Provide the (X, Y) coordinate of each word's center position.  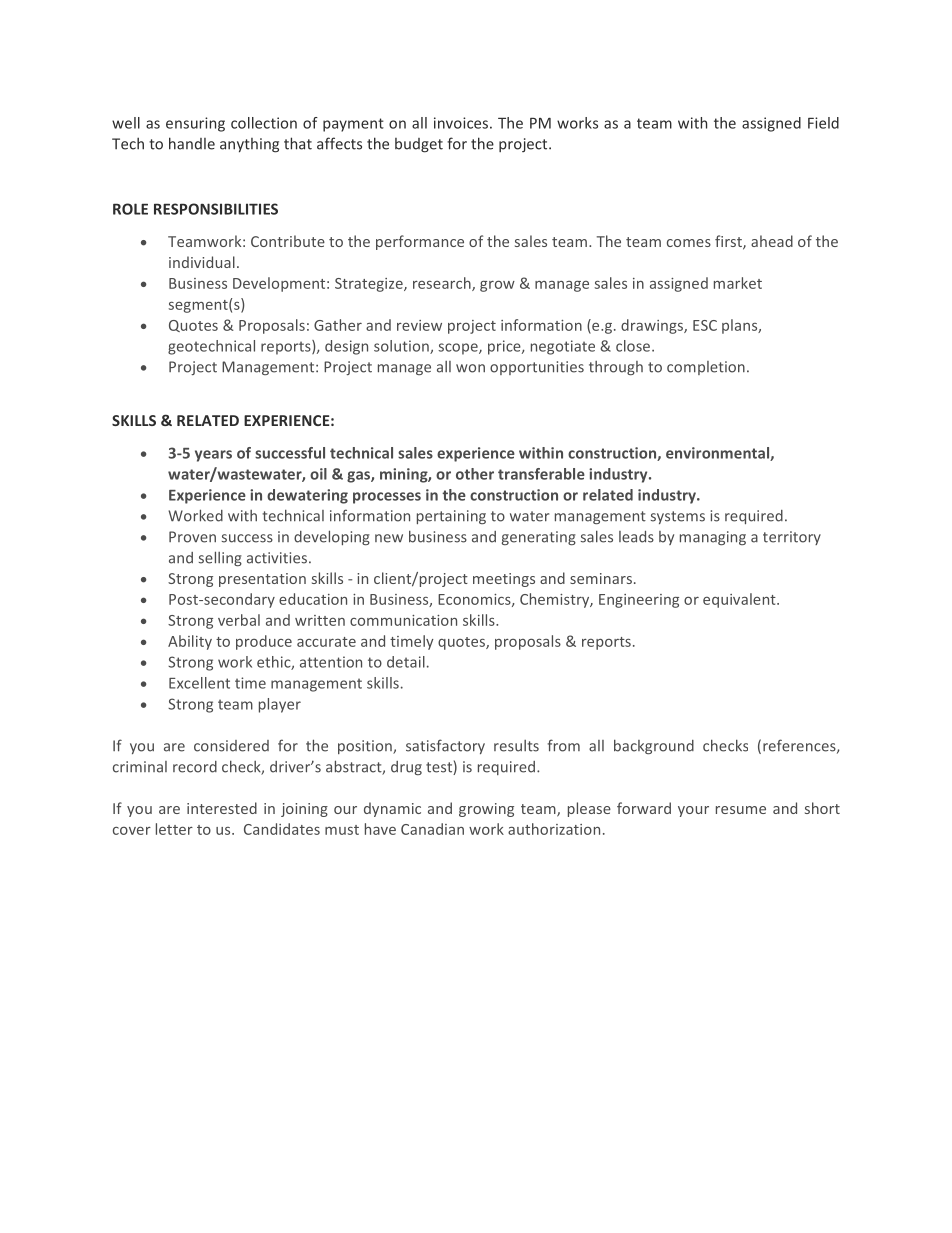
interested (222, 808)
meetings (504, 580)
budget (419, 145)
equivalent (740, 600)
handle (192, 143)
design (346, 347)
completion (706, 368)
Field (823, 123)
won (470, 368)
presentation (262, 580)
